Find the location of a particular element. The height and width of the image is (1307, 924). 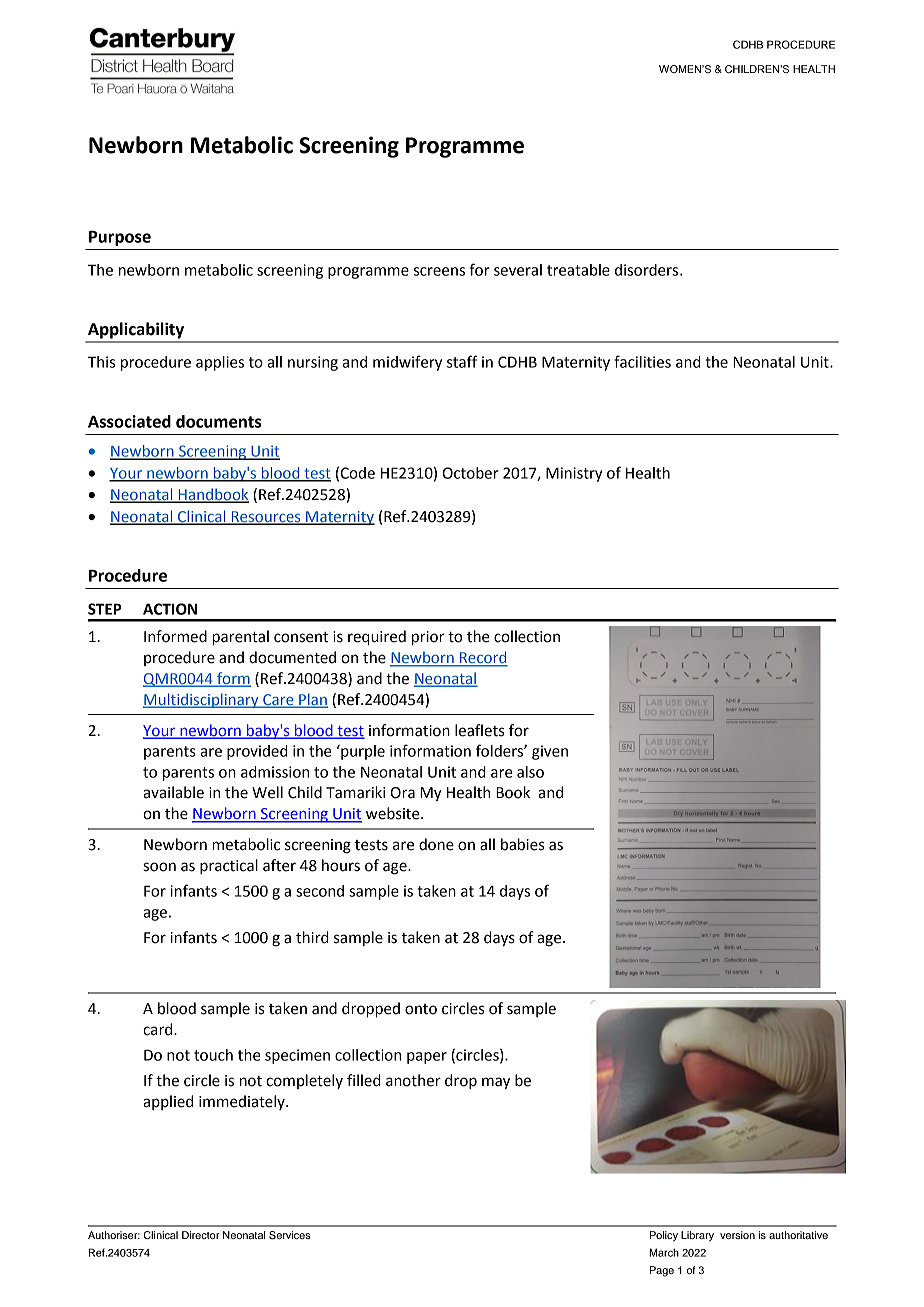

Purpose is located at coordinates (120, 238).
